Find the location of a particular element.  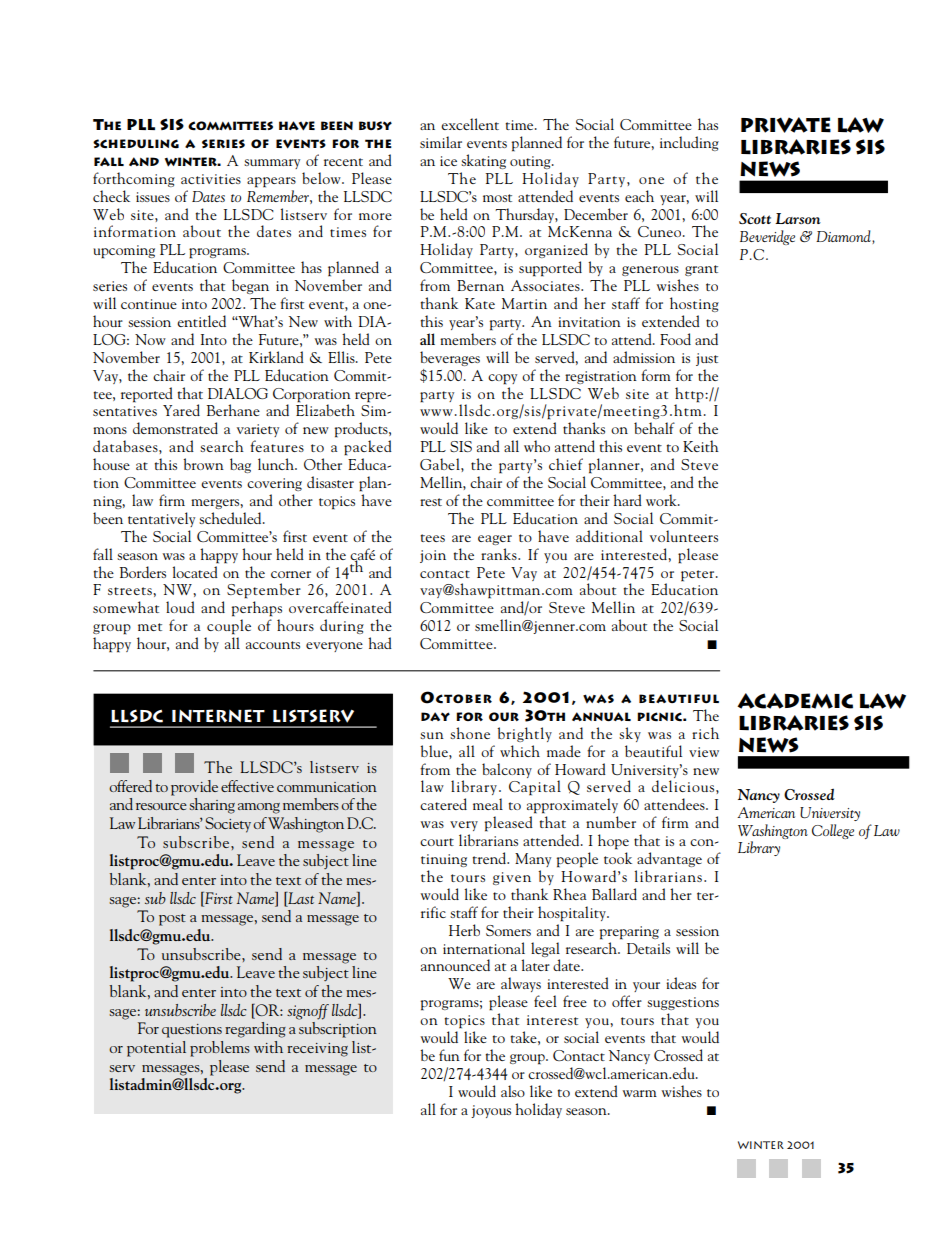

including is located at coordinates (689, 143).
